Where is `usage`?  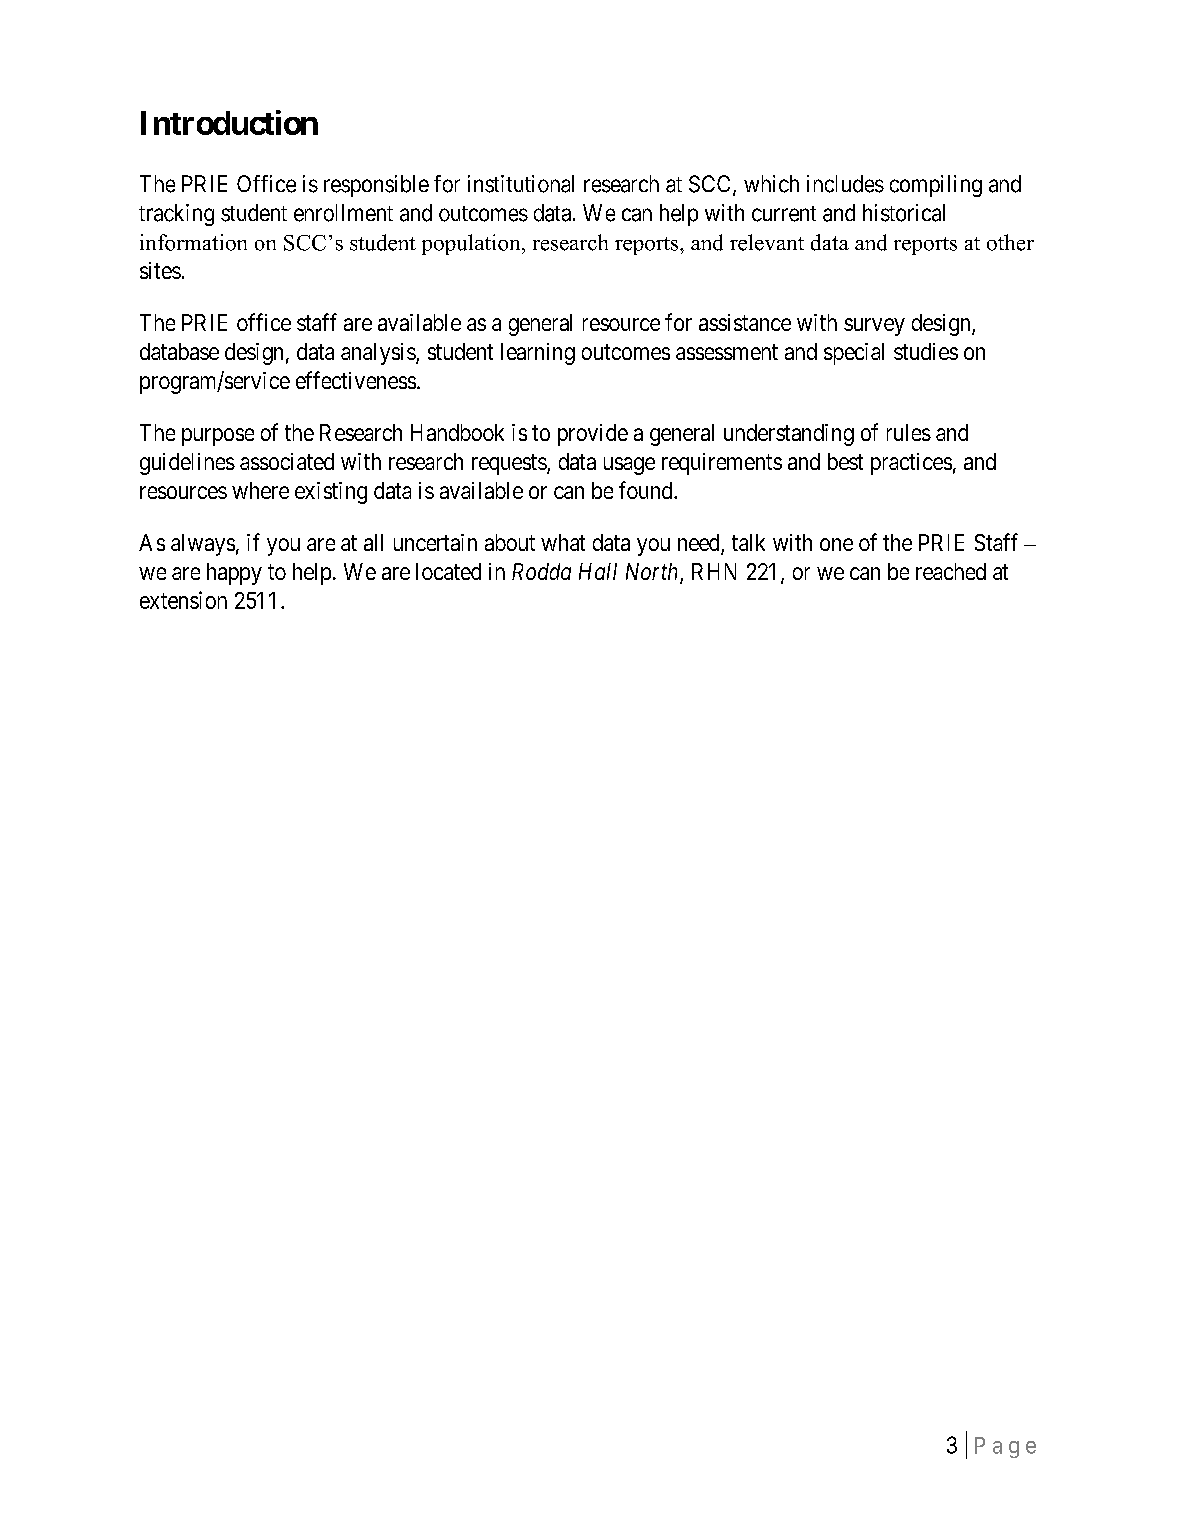 usage is located at coordinates (629, 466).
